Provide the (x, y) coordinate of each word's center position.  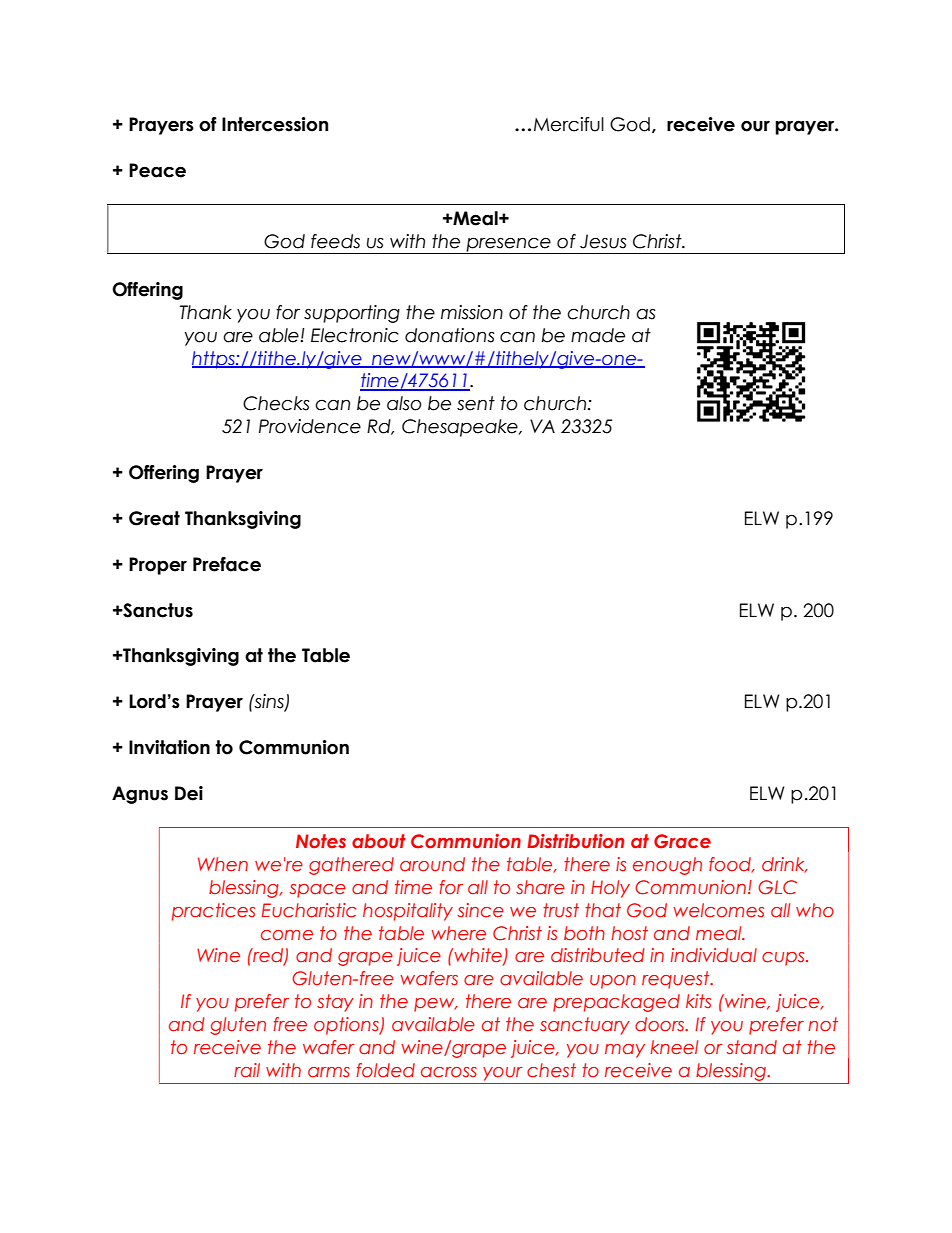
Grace (682, 841)
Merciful (569, 124)
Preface (227, 564)
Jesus (603, 241)
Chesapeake (461, 428)
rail (247, 1070)
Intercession (275, 124)
